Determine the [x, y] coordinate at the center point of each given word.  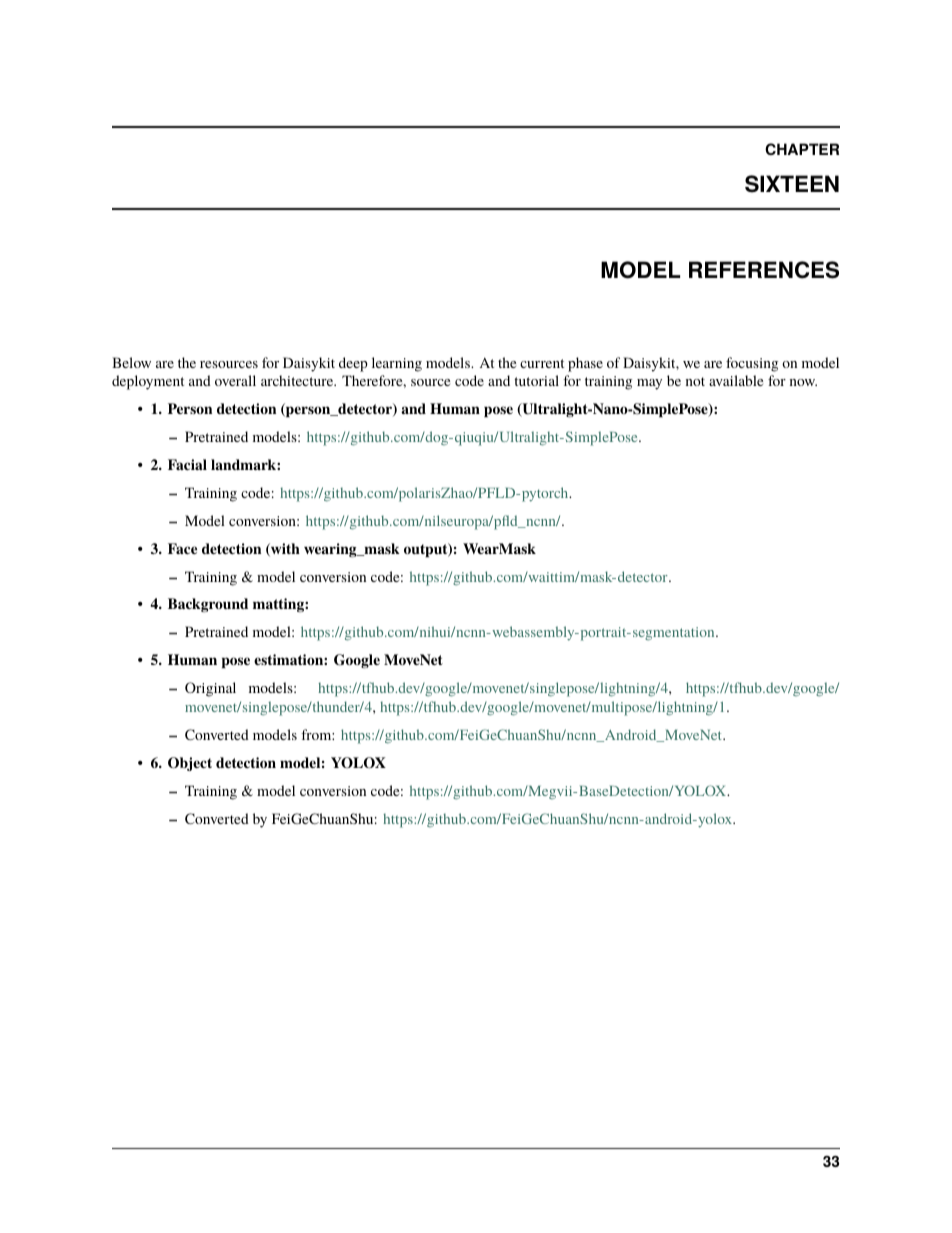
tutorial [536, 380]
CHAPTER [802, 149]
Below [131, 362]
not [695, 381]
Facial [187, 464]
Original [210, 689]
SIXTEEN [792, 184]
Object [190, 764]
